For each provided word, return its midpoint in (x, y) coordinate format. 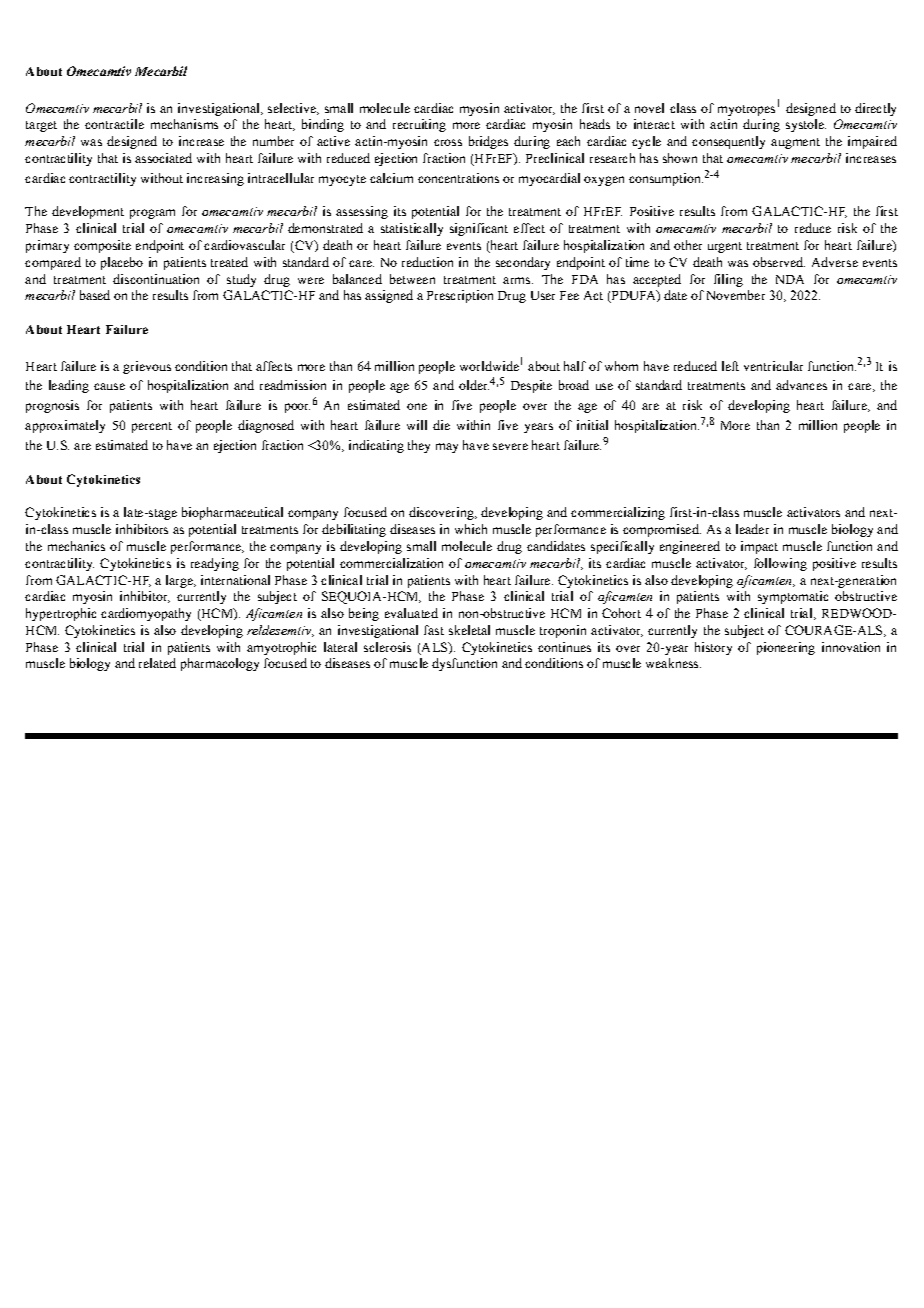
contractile (114, 124)
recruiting (419, 125)
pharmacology (220, 664)
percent (152, 427)
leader (752, 529)
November (736, 295)
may (447, 448)
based (95, 295)
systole (806, 125)
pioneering (786, 648)
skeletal (469, 630)
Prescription (460, 296)
